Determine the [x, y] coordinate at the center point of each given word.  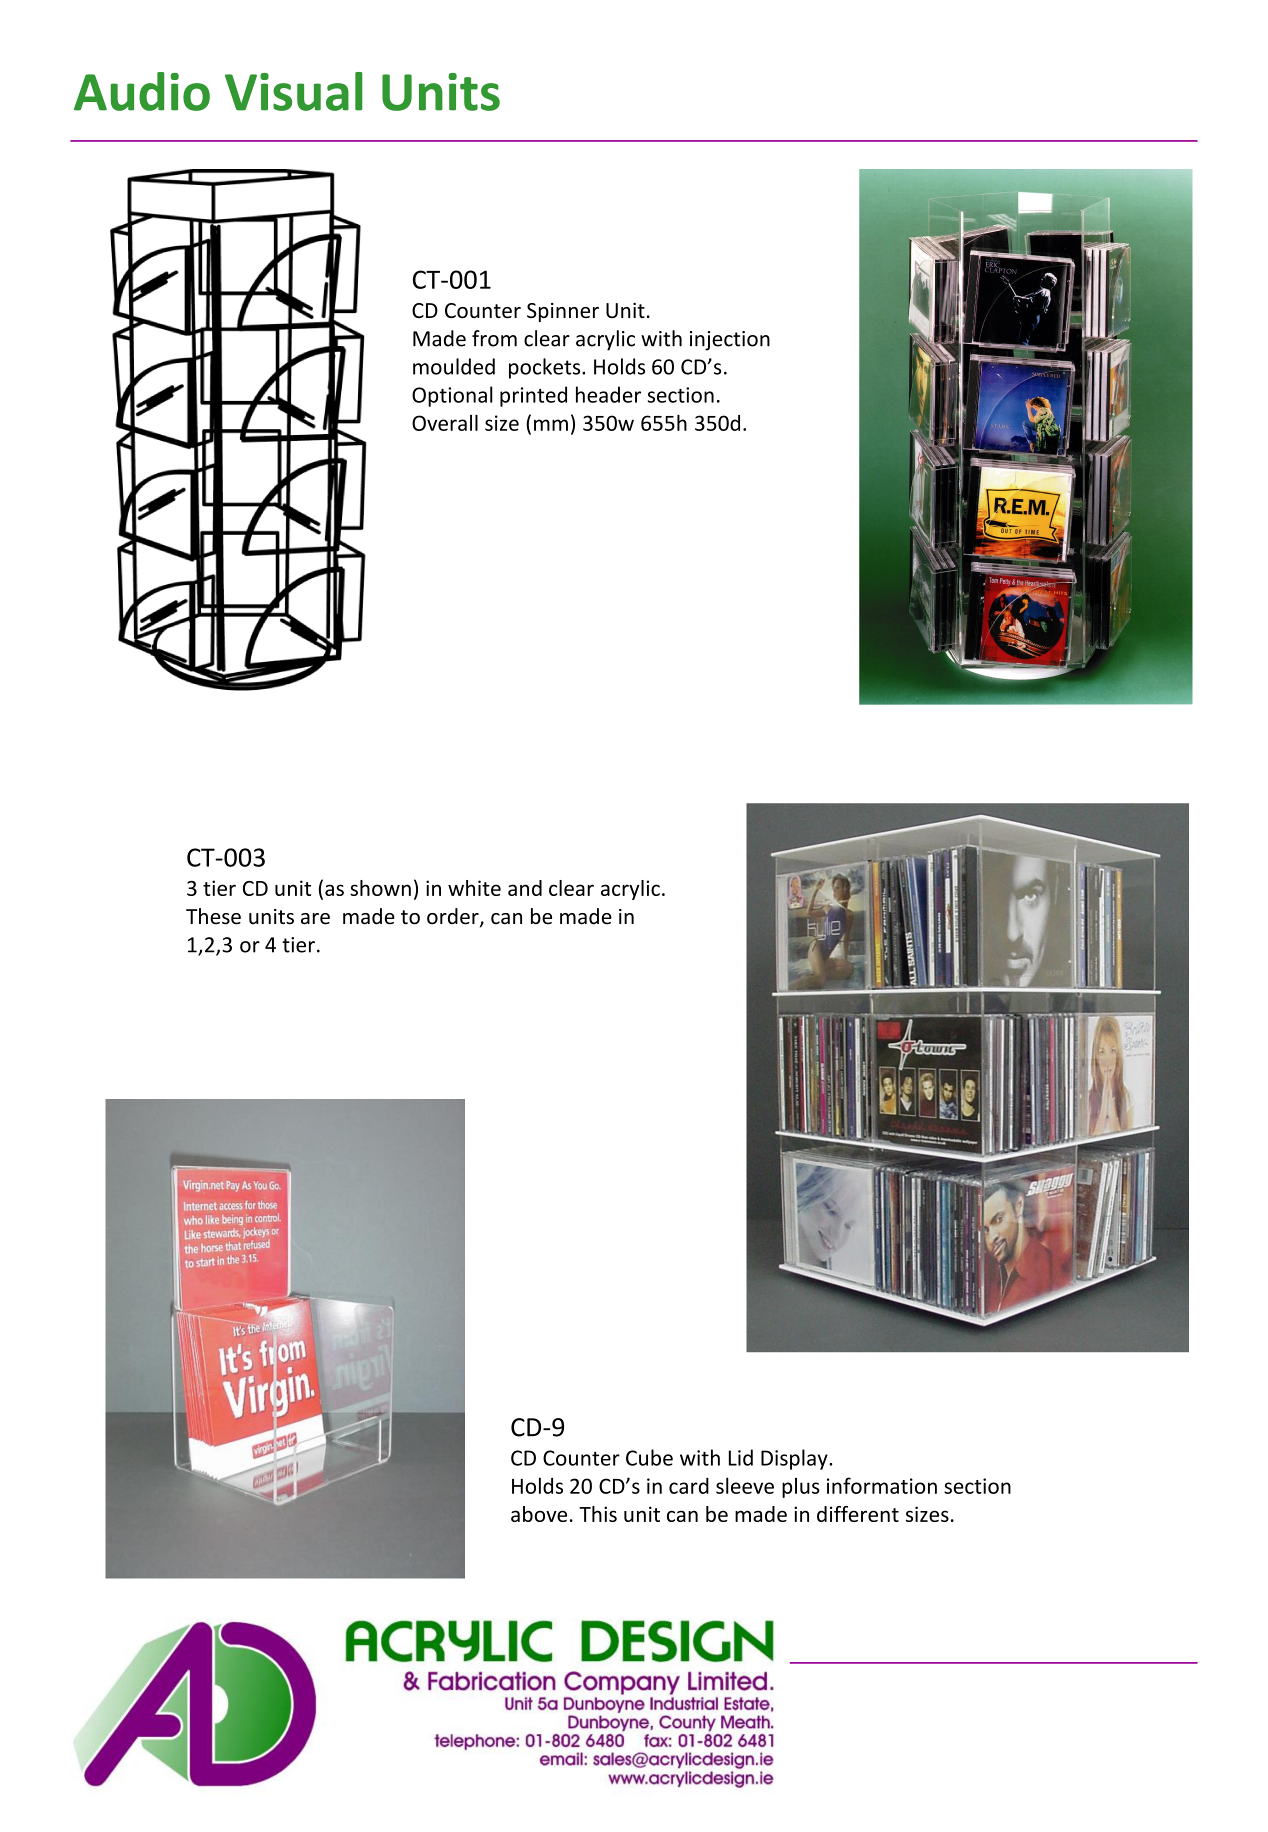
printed [533, 396]
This [598, 1514]
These [213, 916]
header [608, 394]
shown [380, 888]
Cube [649, 1457]
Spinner [563, 312]
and [525, 888]
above [539, 1514]
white [474, 888]
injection [730, 341]
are [315, 919]
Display [795, 1459]
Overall [445, 422]
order [454, 917]
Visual [294, 91]
